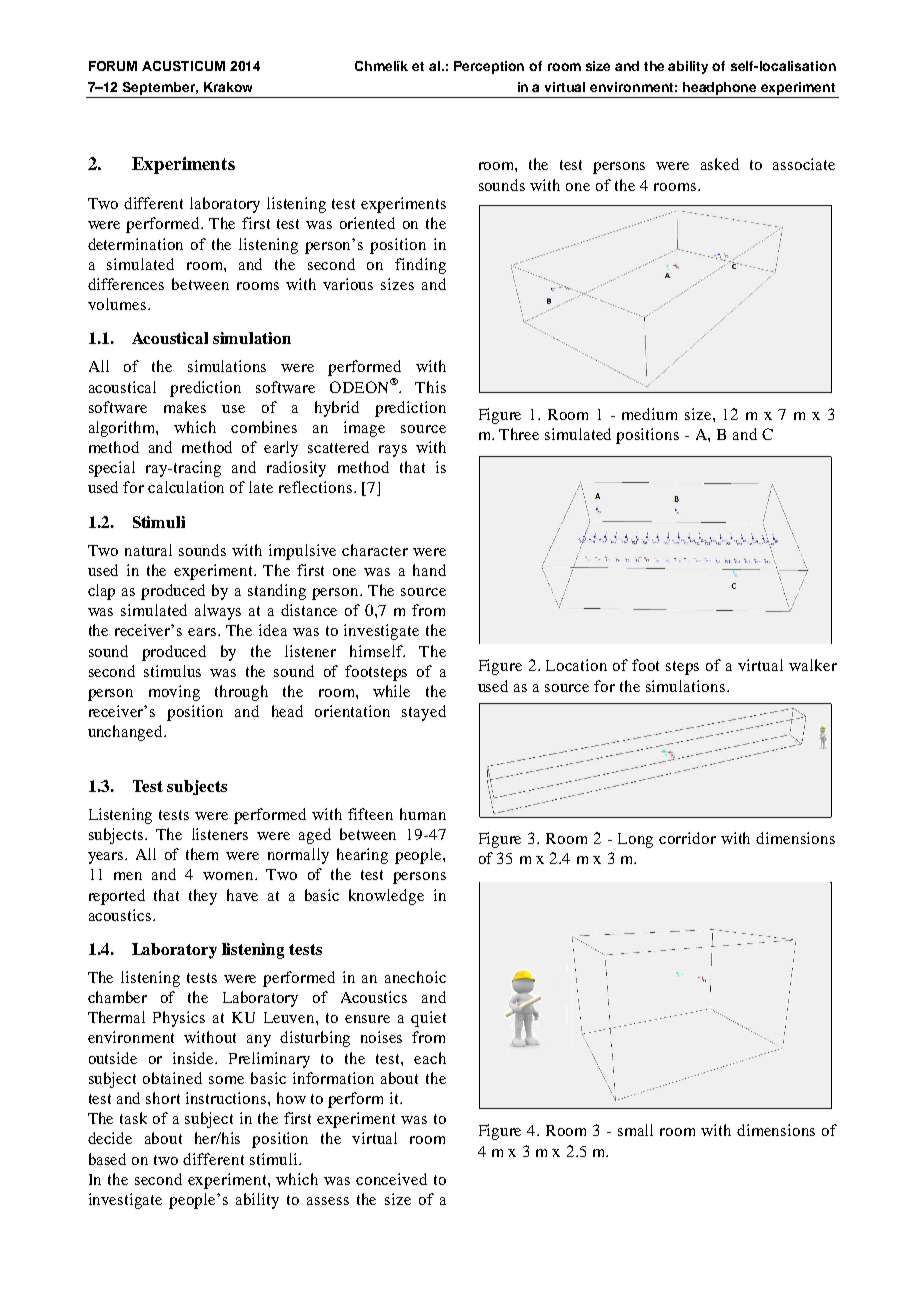 The width and height of the page is (924, 1308). What do you see at coordinates (391, 1179) in the page?
I see `conceived` at bounding box center [391, 1179].
